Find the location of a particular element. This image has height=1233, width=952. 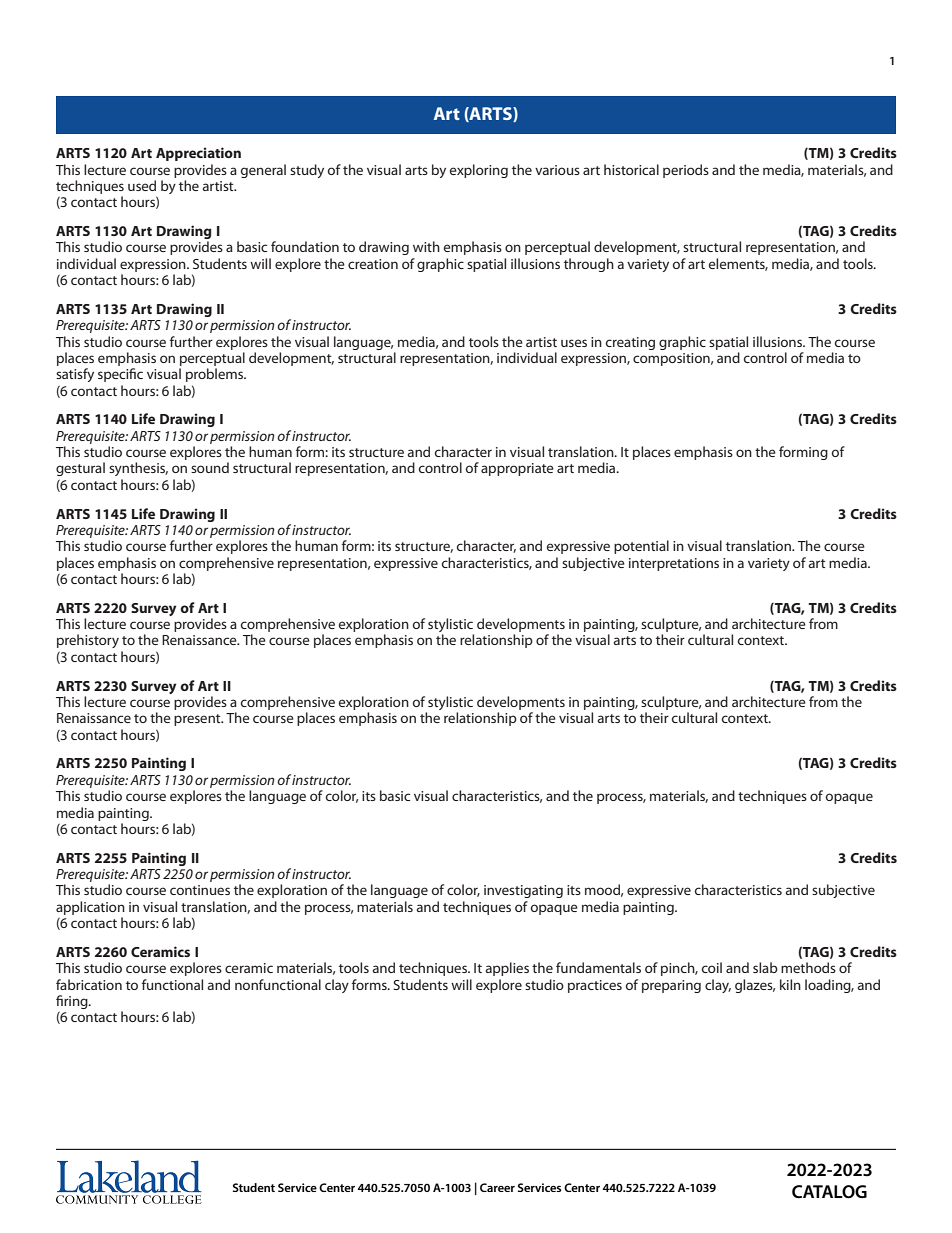

Career is located at coordinates (497, 1187).
